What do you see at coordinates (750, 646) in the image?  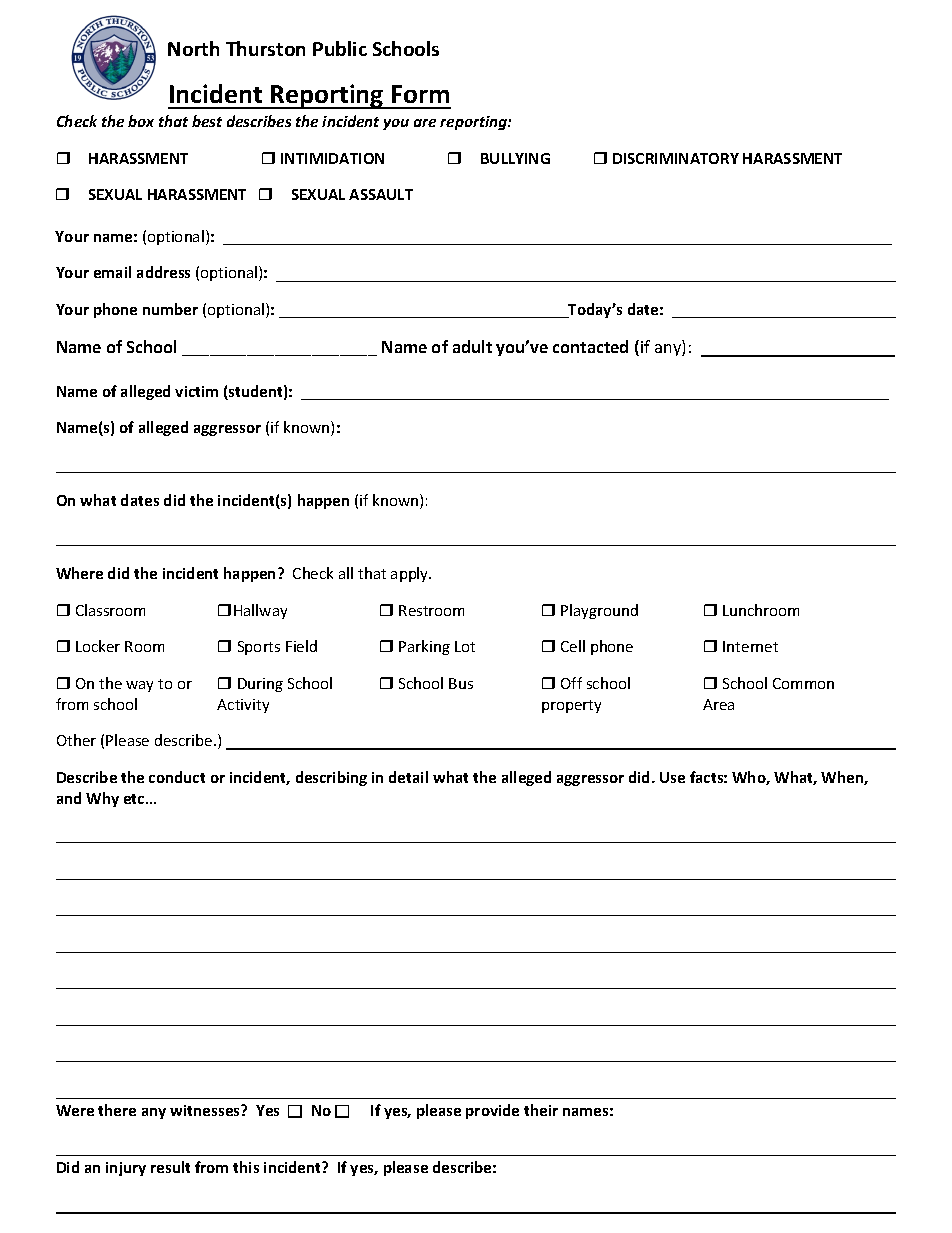 I see `Internet` at bounding box center [750, 646].
